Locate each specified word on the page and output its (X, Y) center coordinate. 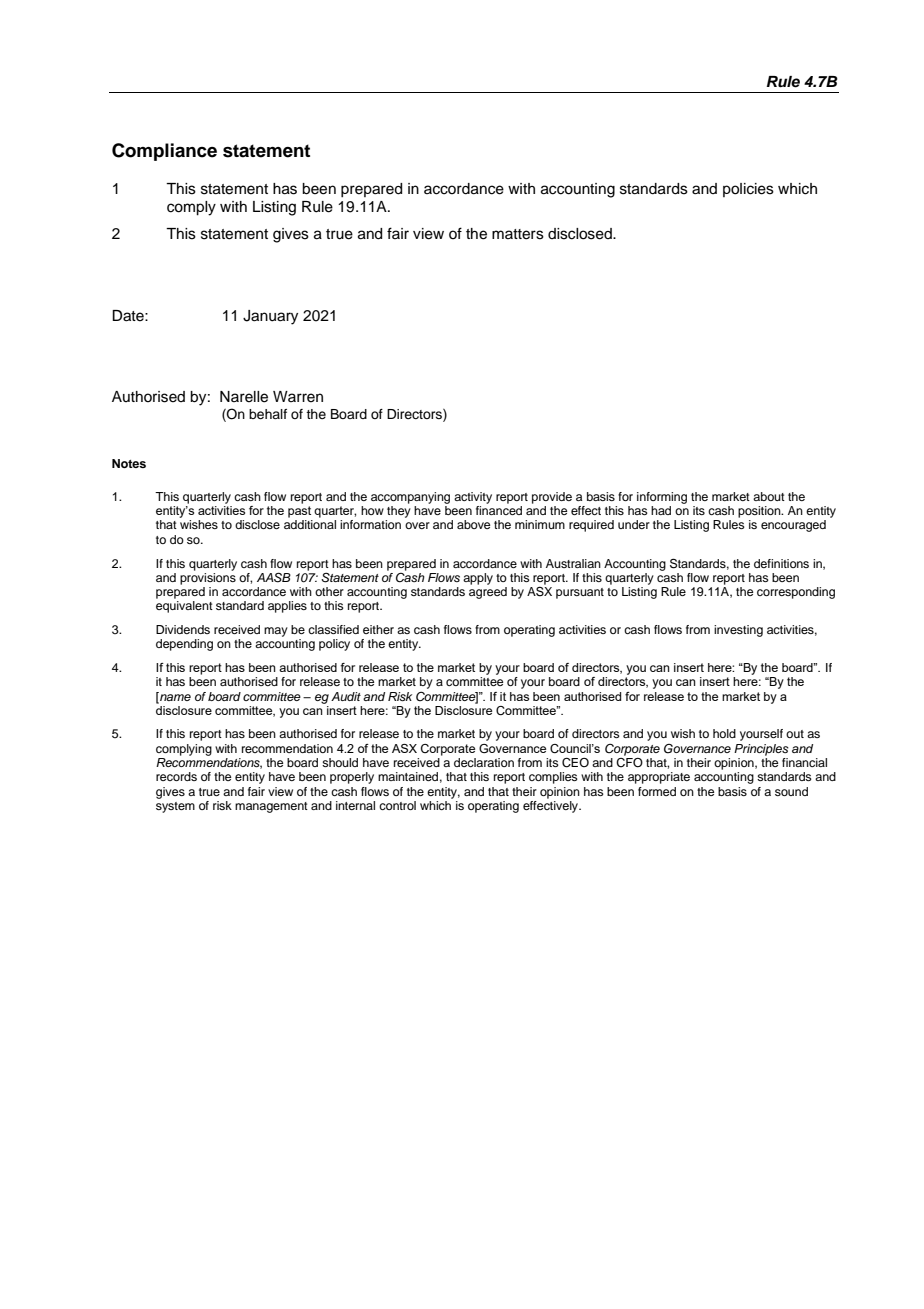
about (769, 496)
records (176, 776)
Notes (129, 463)
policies (748, 190)
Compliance (164, 152)
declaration (484, 762)
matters (518, 234)
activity (473, 498)
